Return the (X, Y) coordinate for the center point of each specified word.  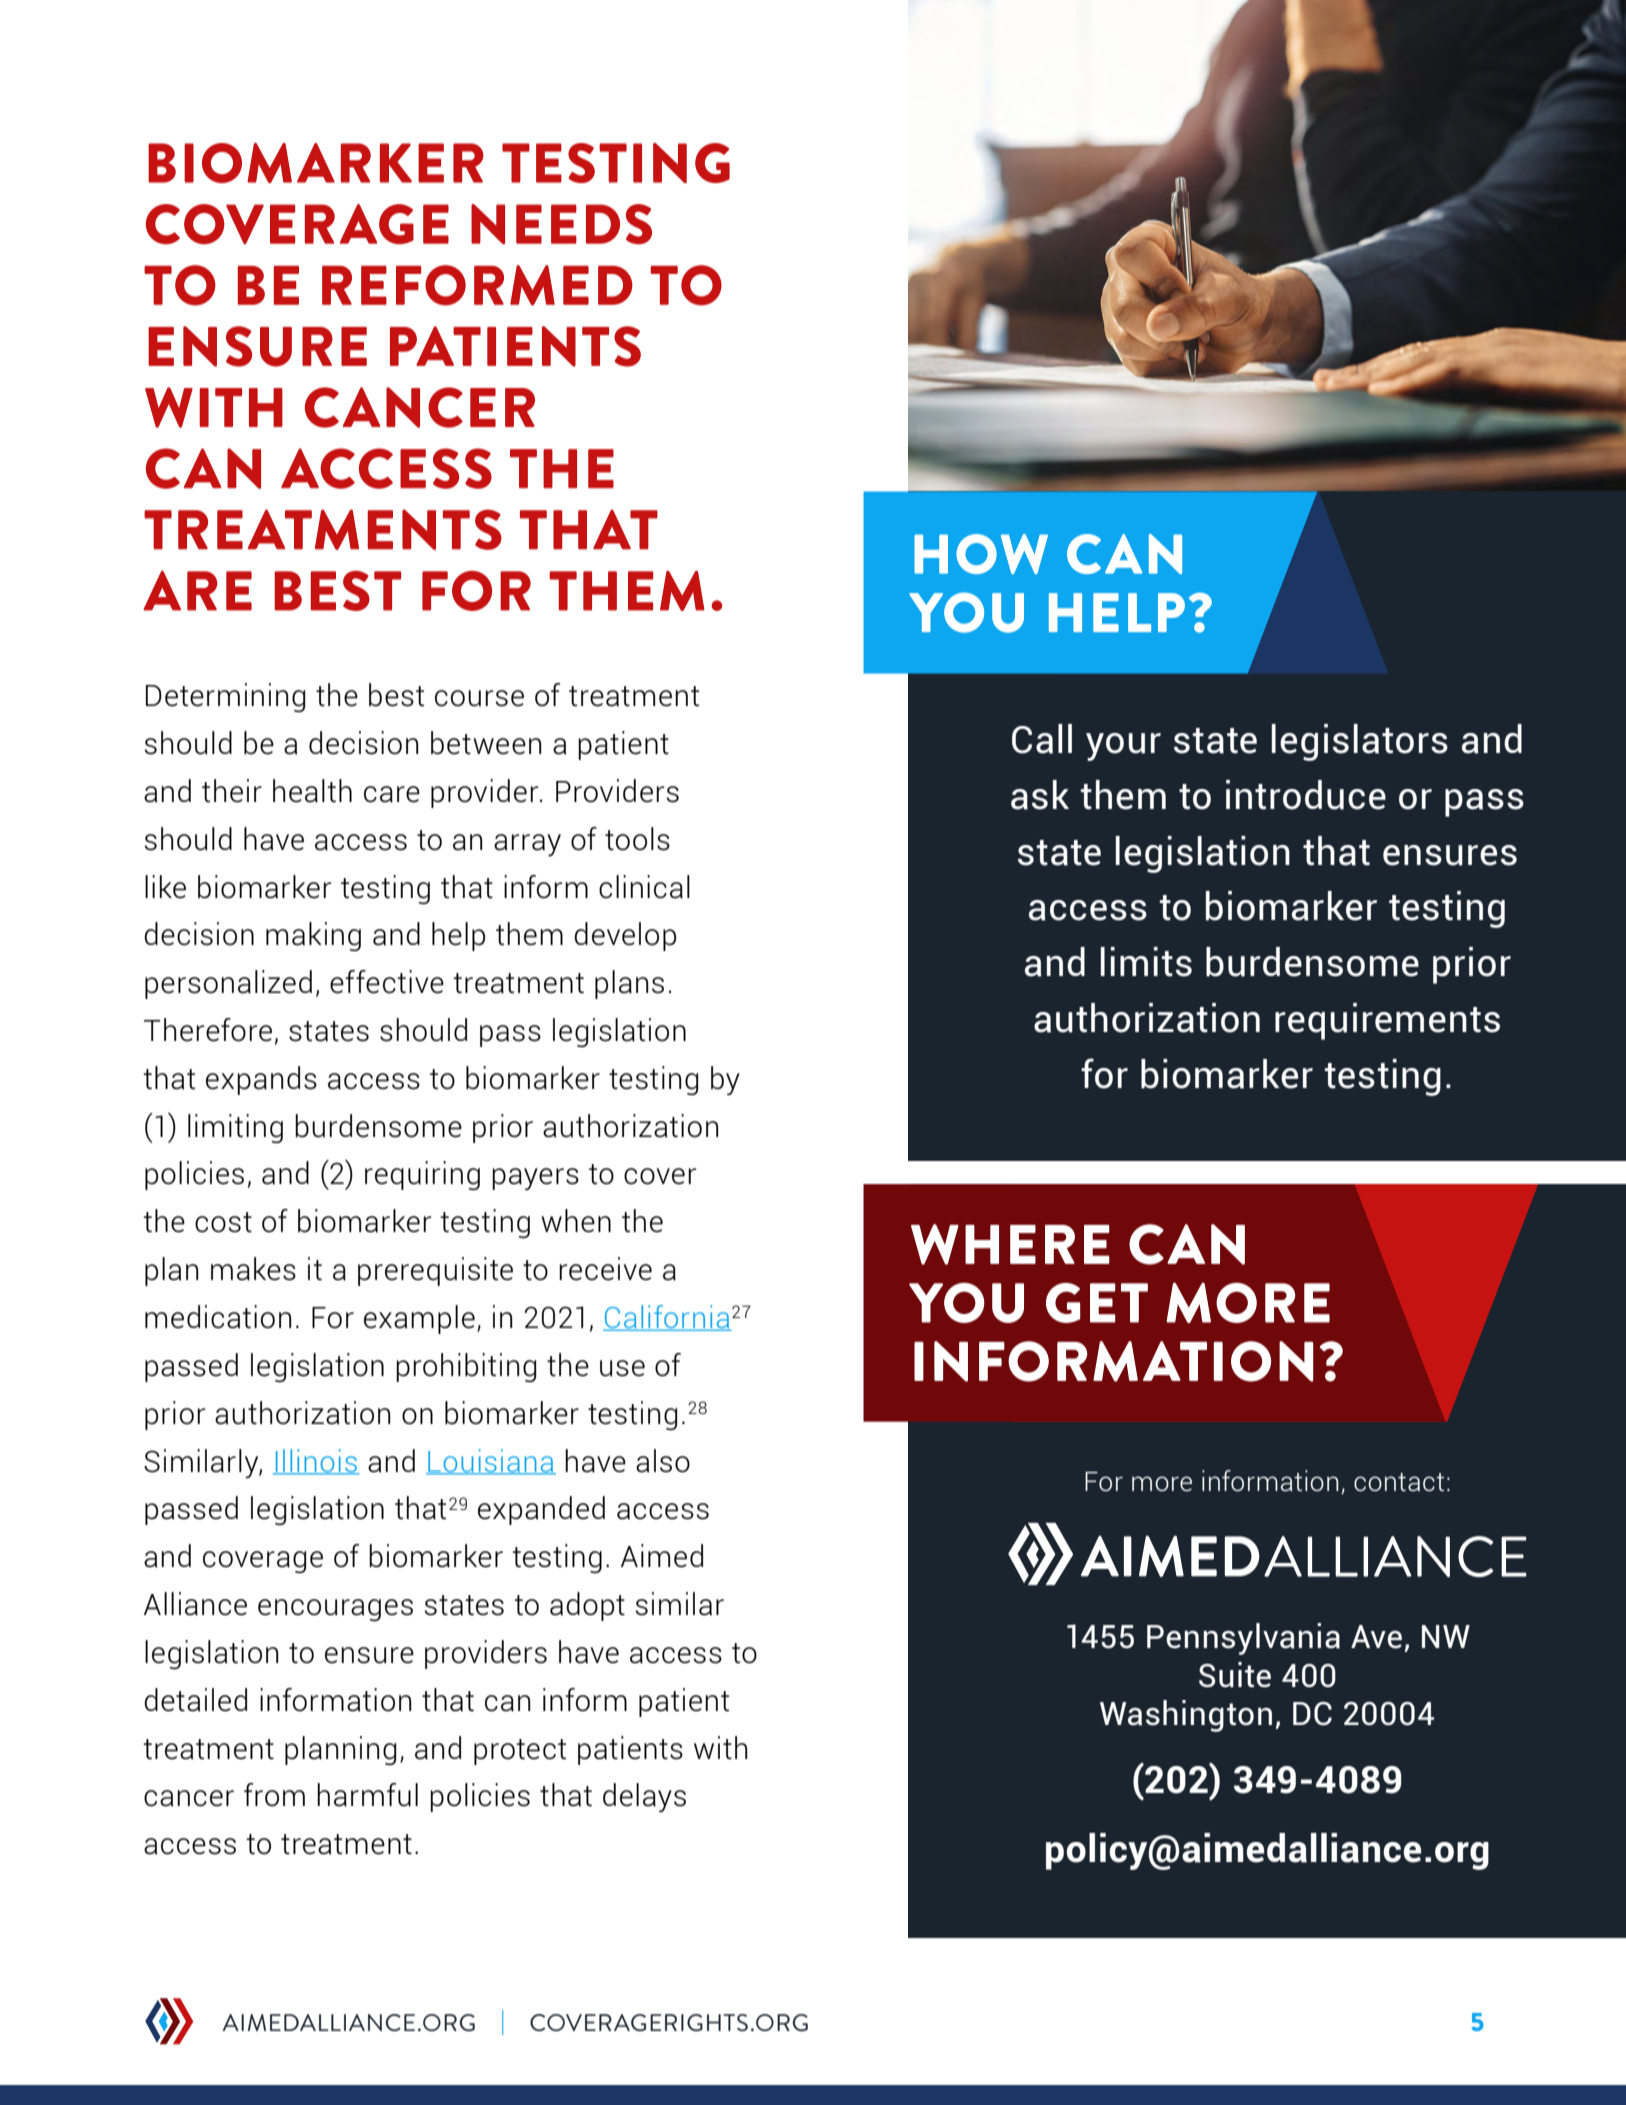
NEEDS (561, 224)
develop (625, 936)
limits (1146, 962)
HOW (981, 554)
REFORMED (477, 285)
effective (387, 982)
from (274, 1795)
